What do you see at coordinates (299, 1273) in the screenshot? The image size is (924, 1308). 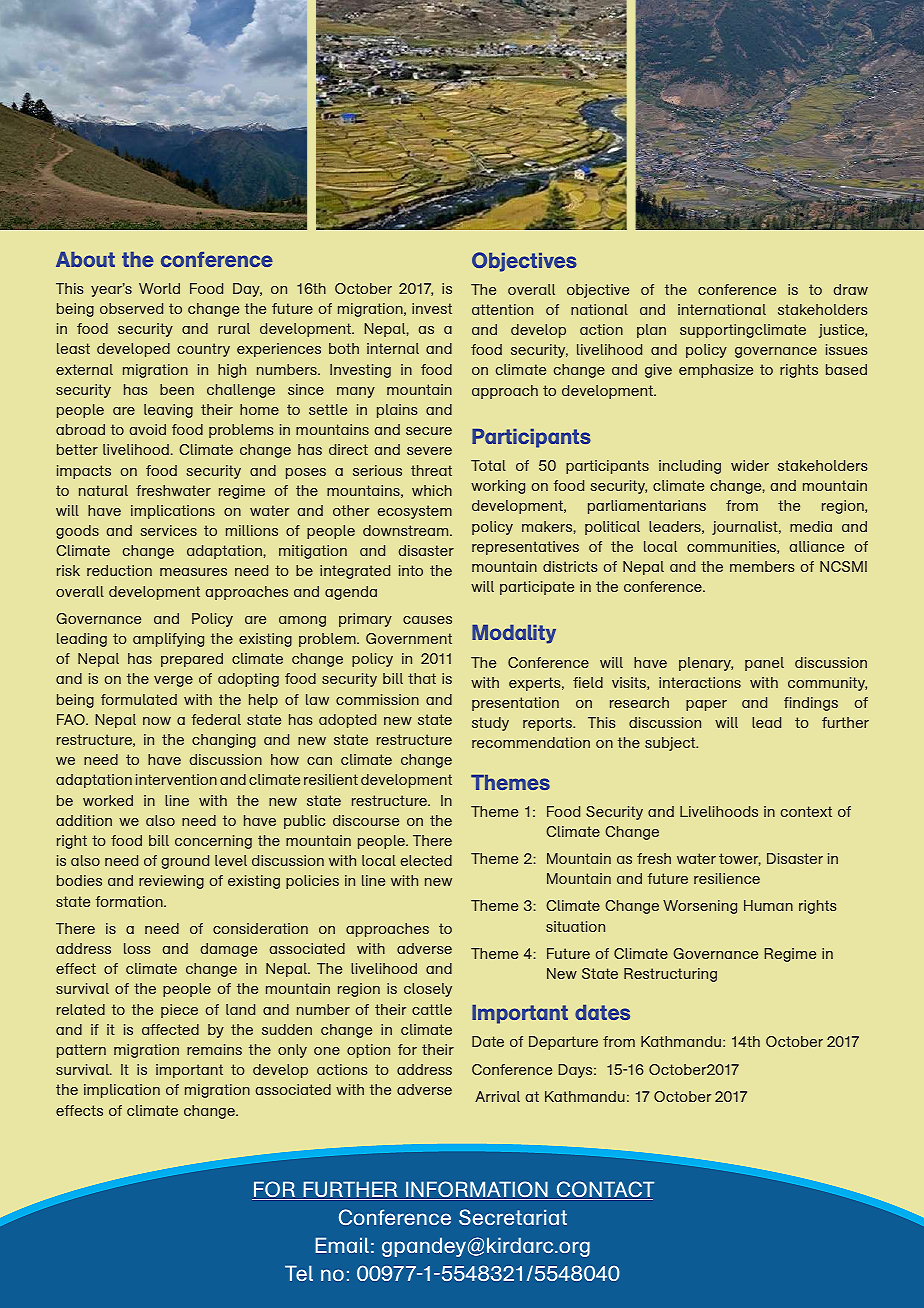 I see `Tel` at bounding box center [299, 1273].
